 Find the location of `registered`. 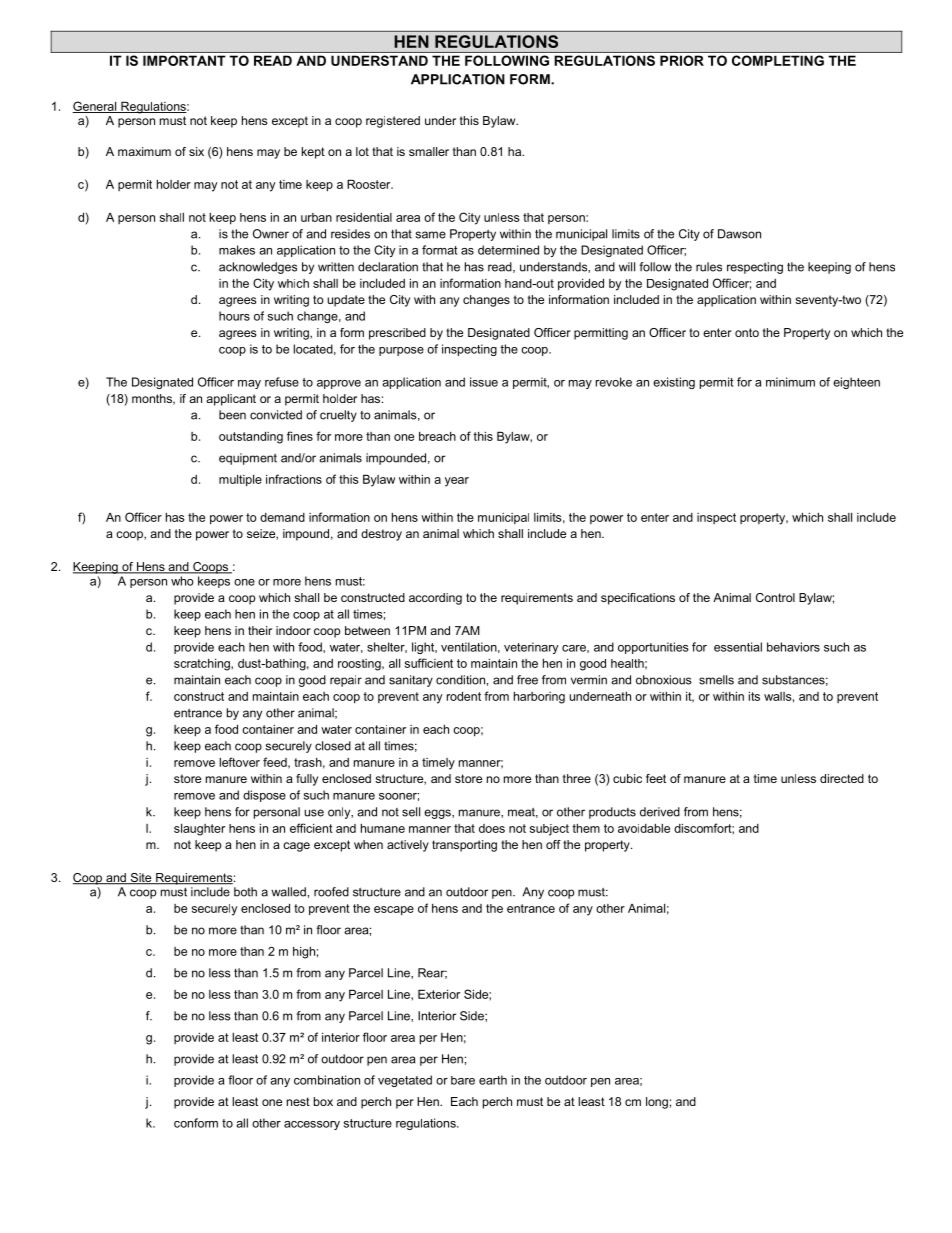

registered is located at coordinates (393, 122).
